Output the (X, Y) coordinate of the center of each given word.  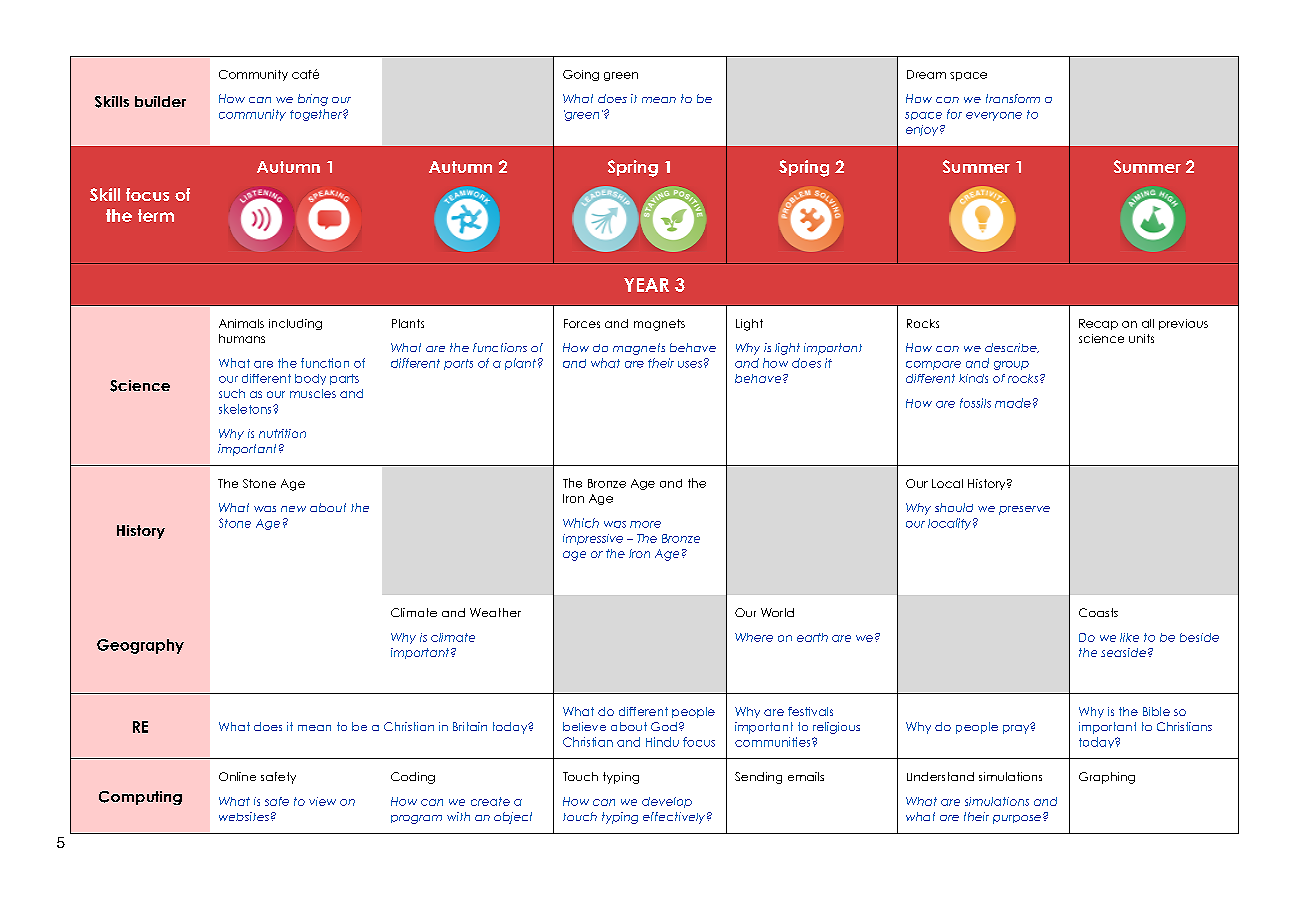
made (1013, 403)
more (645, 524)
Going (581, 75)
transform (1013, 98)
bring (313, 100)
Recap (1098, 324)
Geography (140, 646)
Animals (241, 323)
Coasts (1098, 612)
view (322, 801)
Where (754, 637)
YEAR (646, 285)
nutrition (282, 433)
